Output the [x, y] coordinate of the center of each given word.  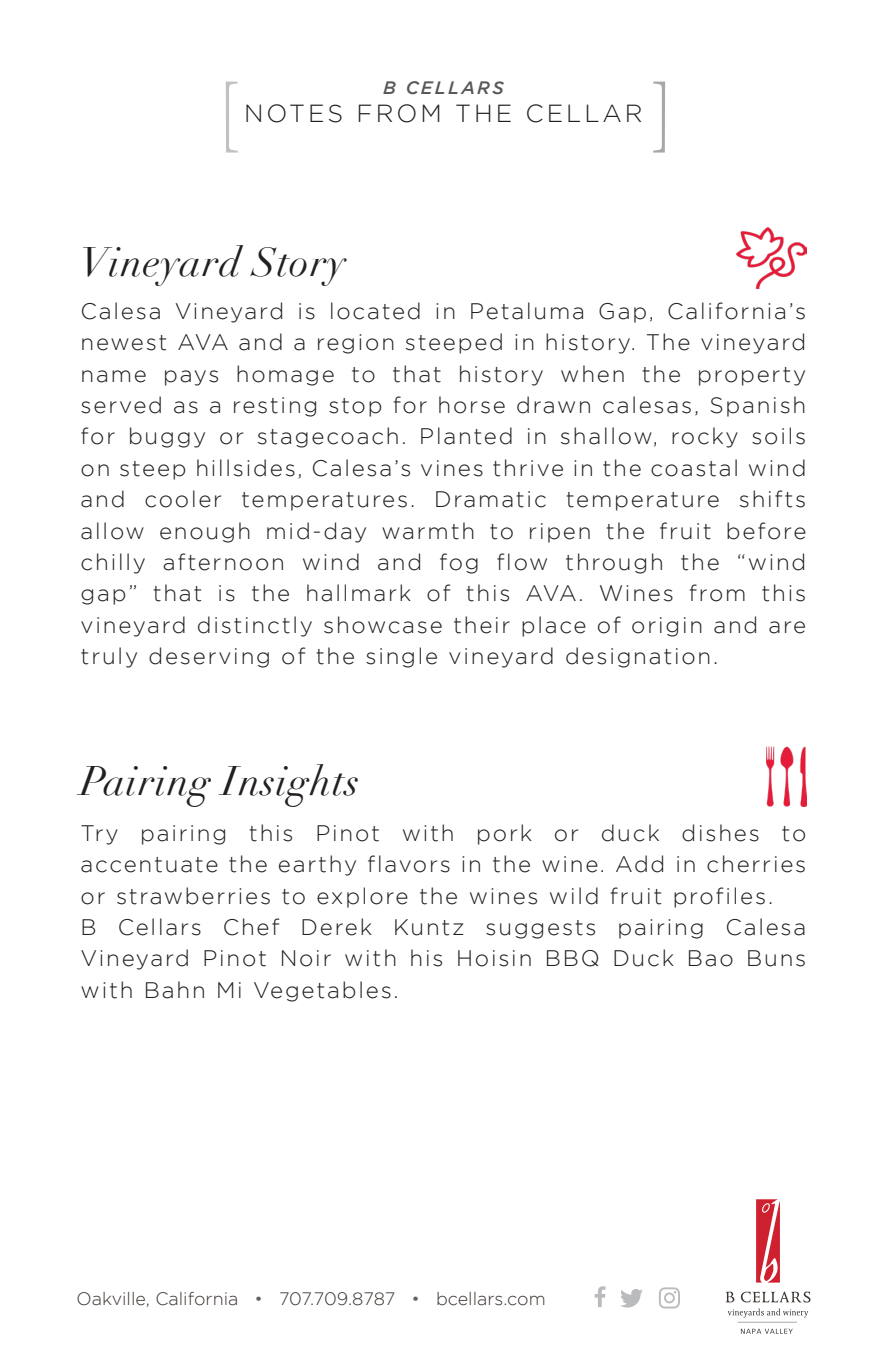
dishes [720, 833]
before [766, 531]
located [375, 311]
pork [505, 834]
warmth [428, 531]
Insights [288, 785]
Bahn [175, 990]
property [752, 376]
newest [124, 343]
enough [205, 532]
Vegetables [322, 991]
